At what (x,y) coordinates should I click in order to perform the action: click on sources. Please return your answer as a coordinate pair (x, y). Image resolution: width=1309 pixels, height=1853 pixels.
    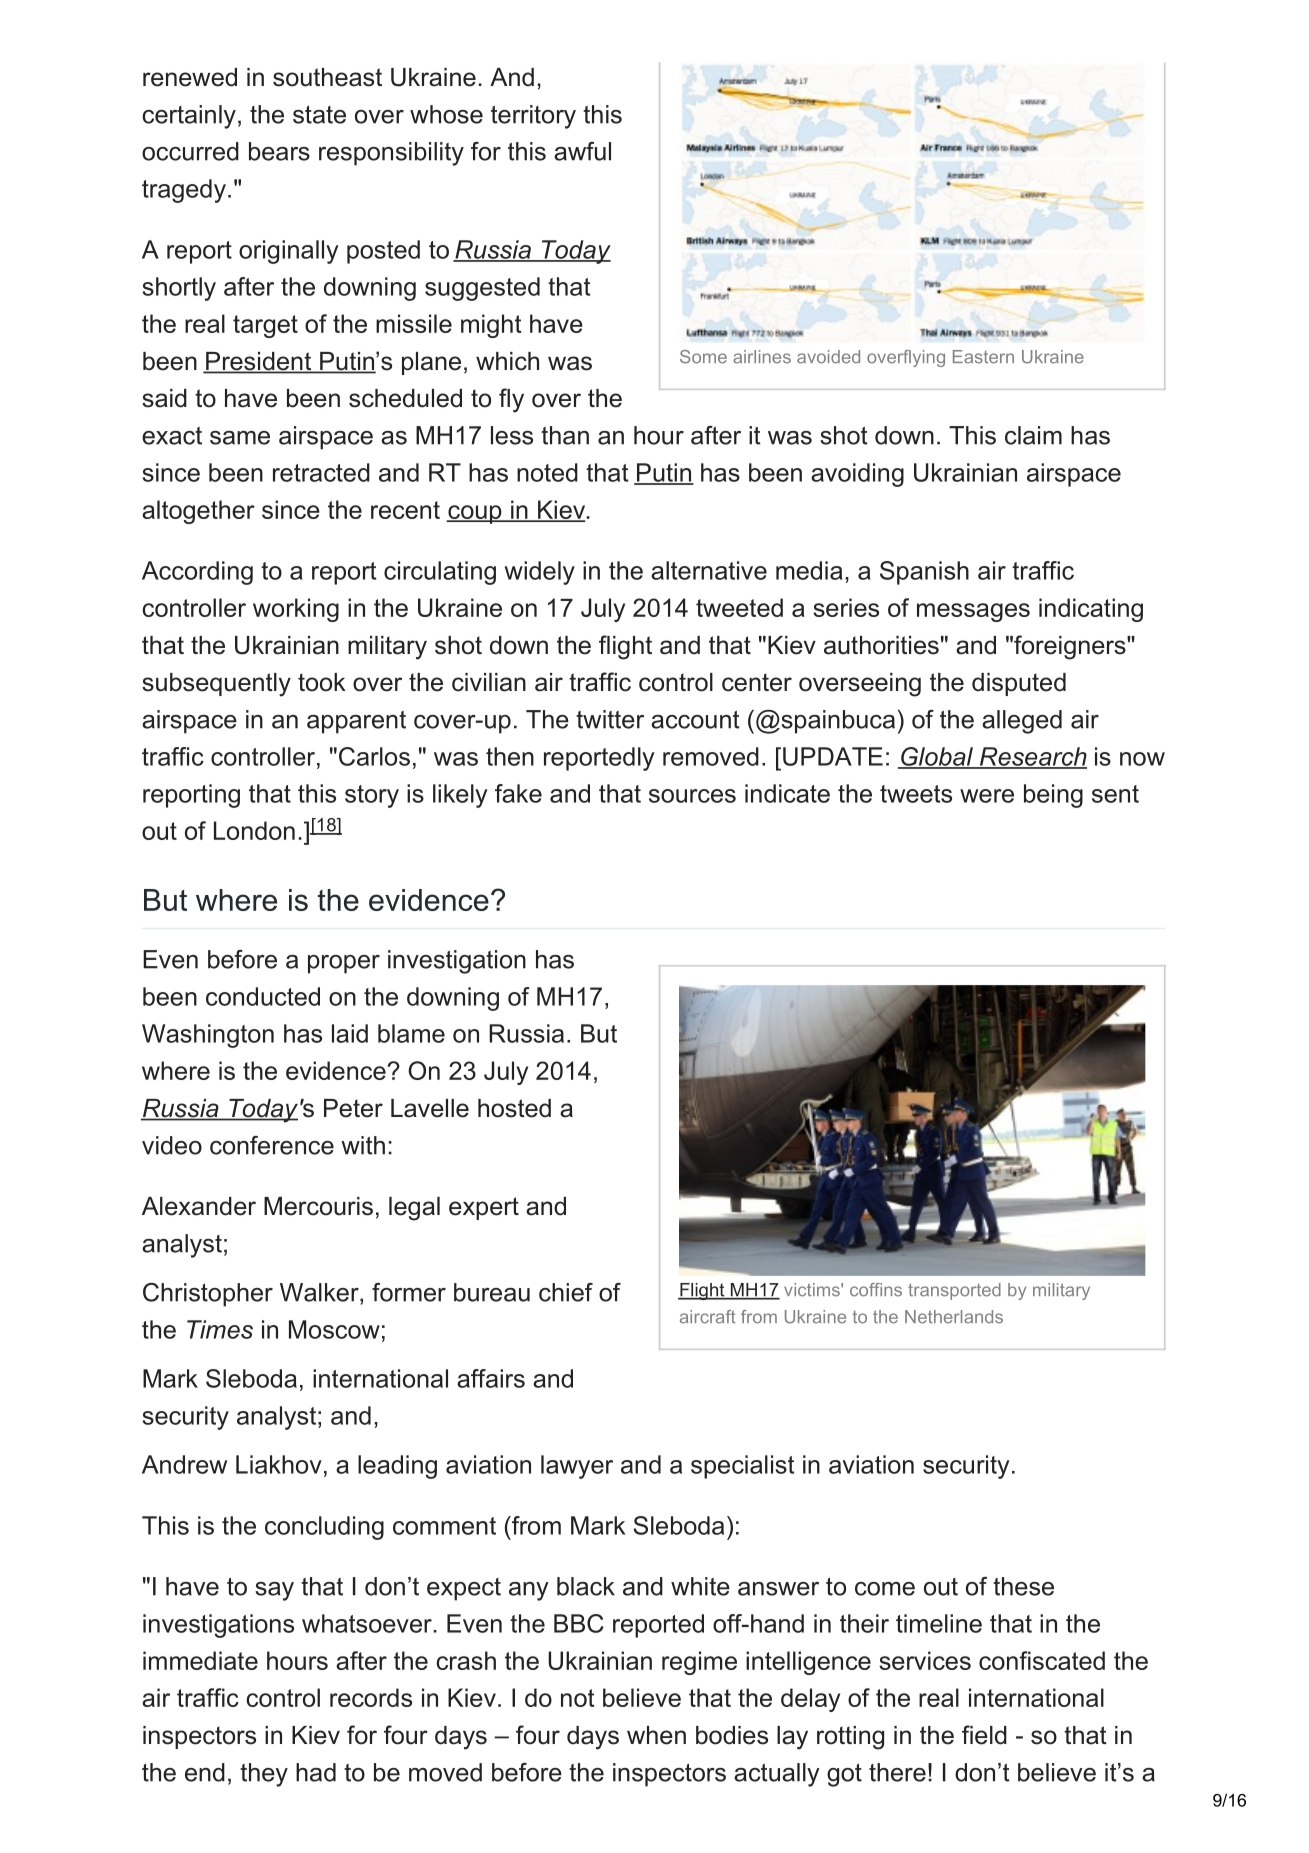
    Looking at the image, I should click on (692, 796).
